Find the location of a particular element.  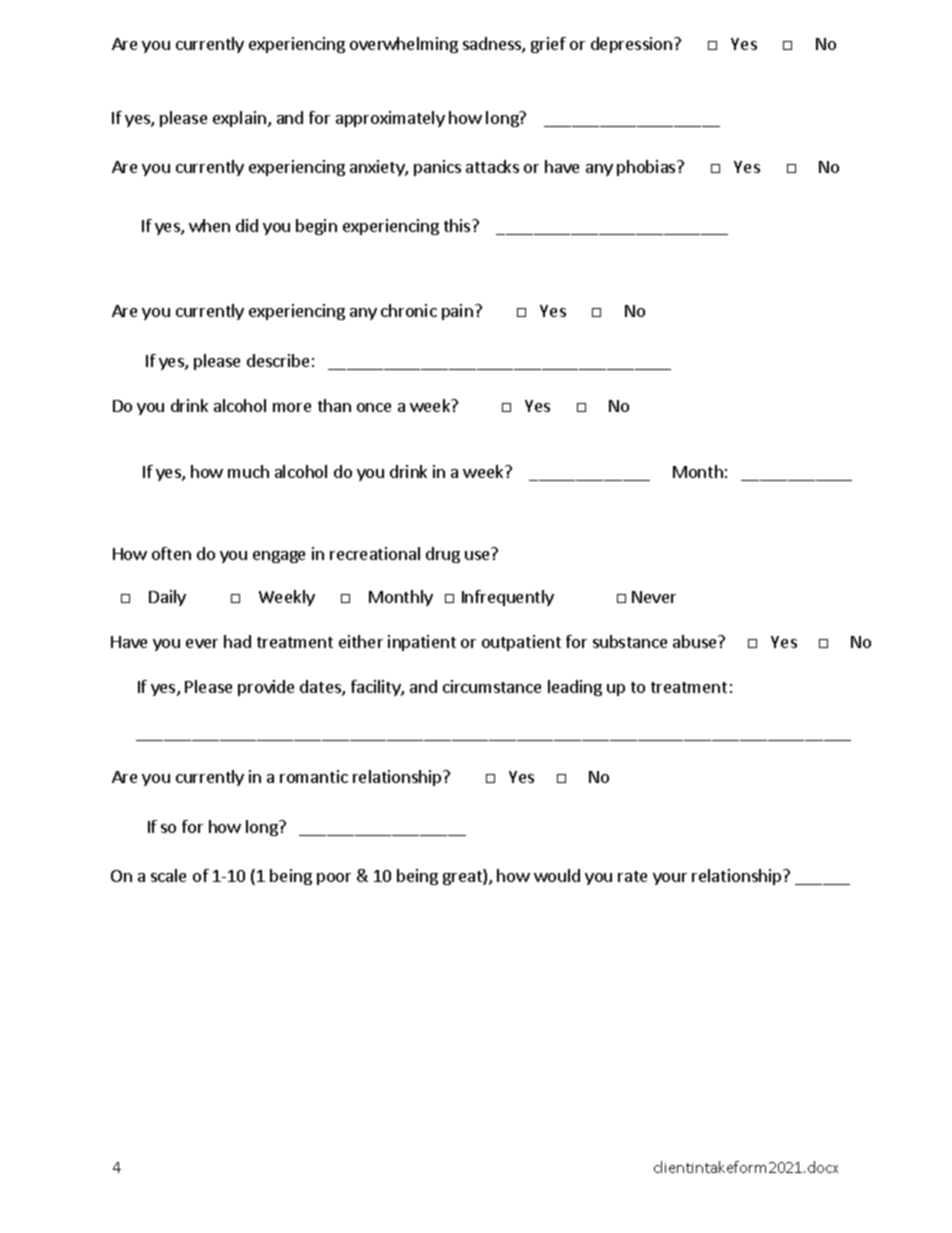

once is located at coordinates (374, 407).
